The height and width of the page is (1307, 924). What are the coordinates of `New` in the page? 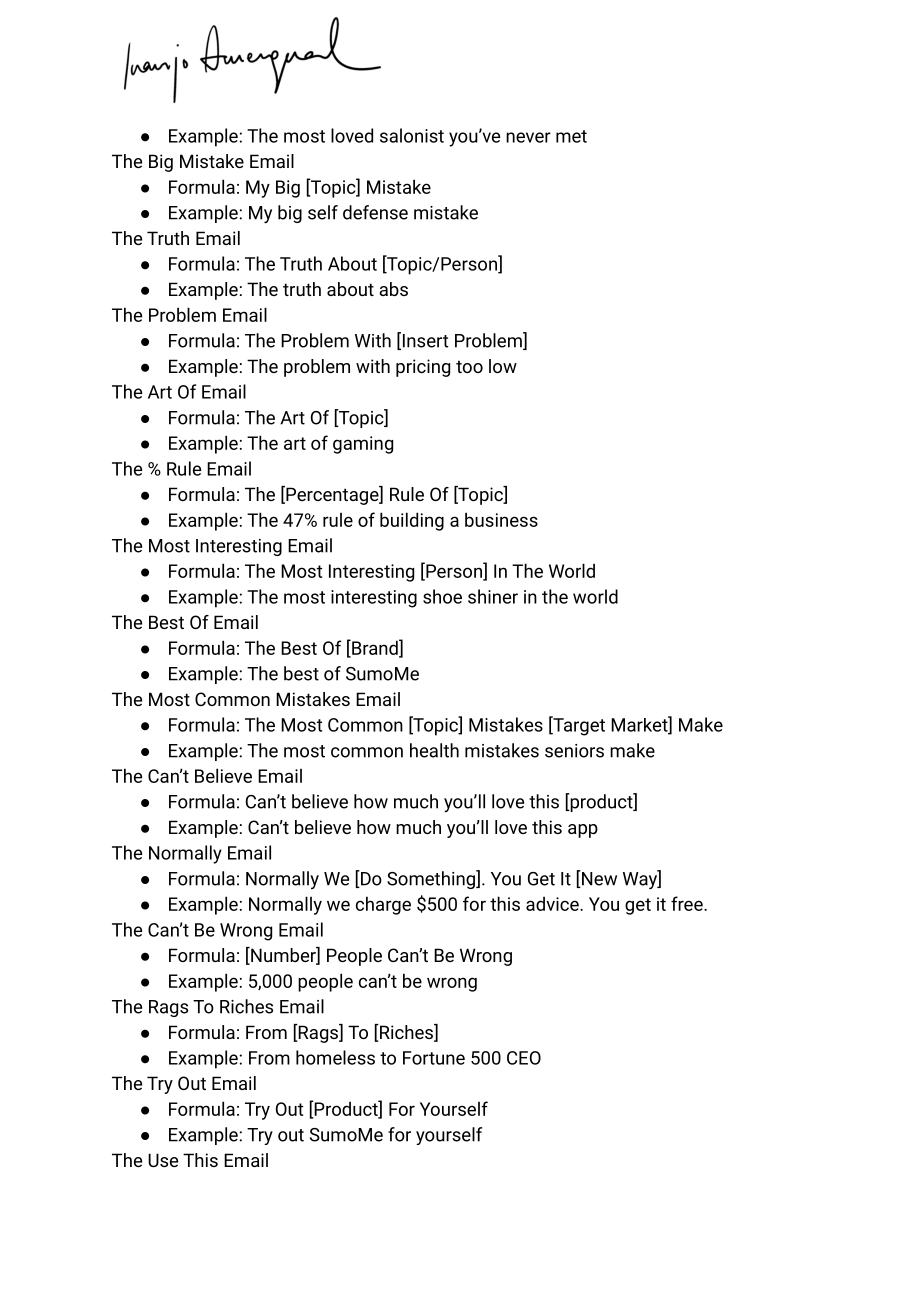 It's located at (598, 879).
